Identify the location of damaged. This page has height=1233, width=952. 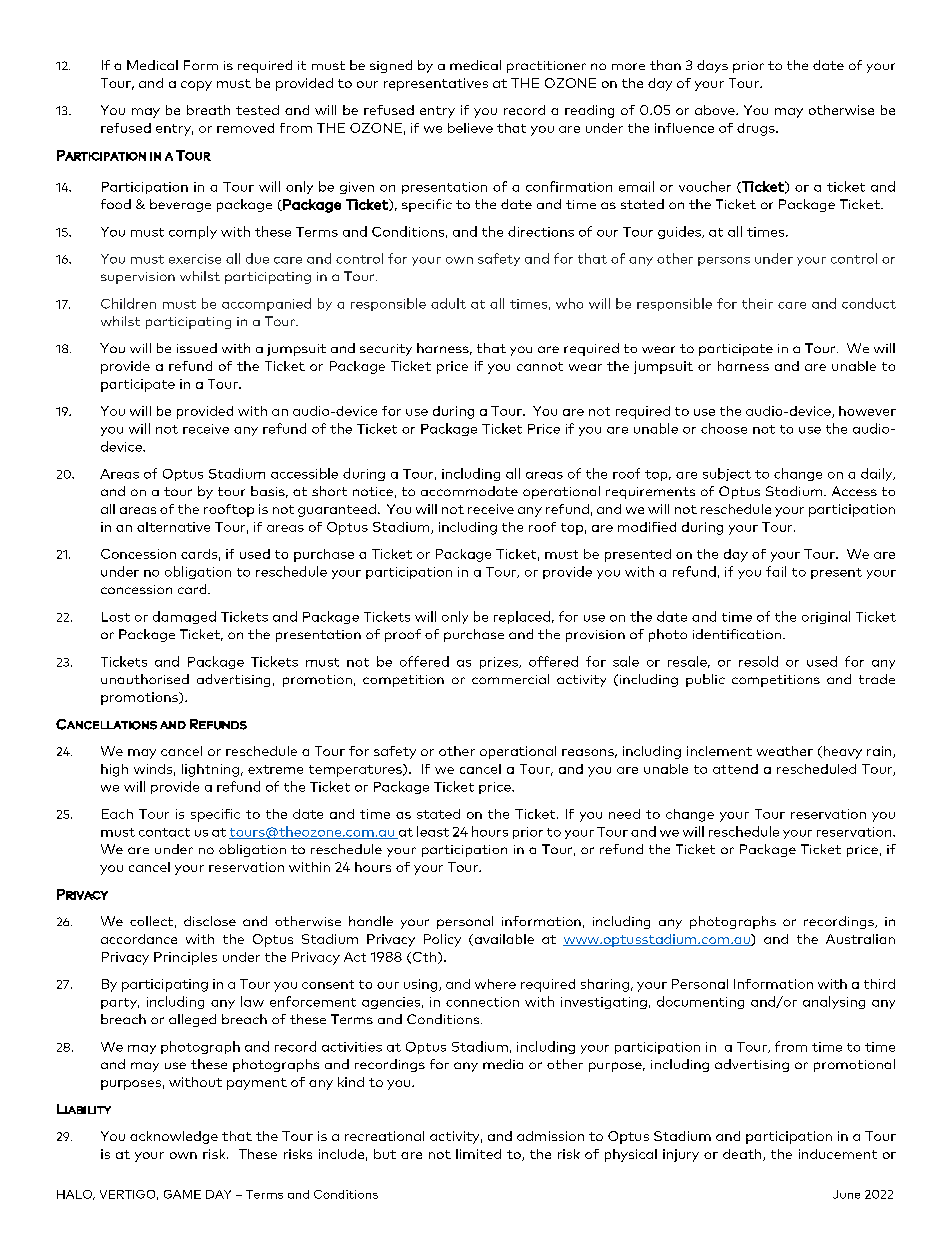
(184, 617).
